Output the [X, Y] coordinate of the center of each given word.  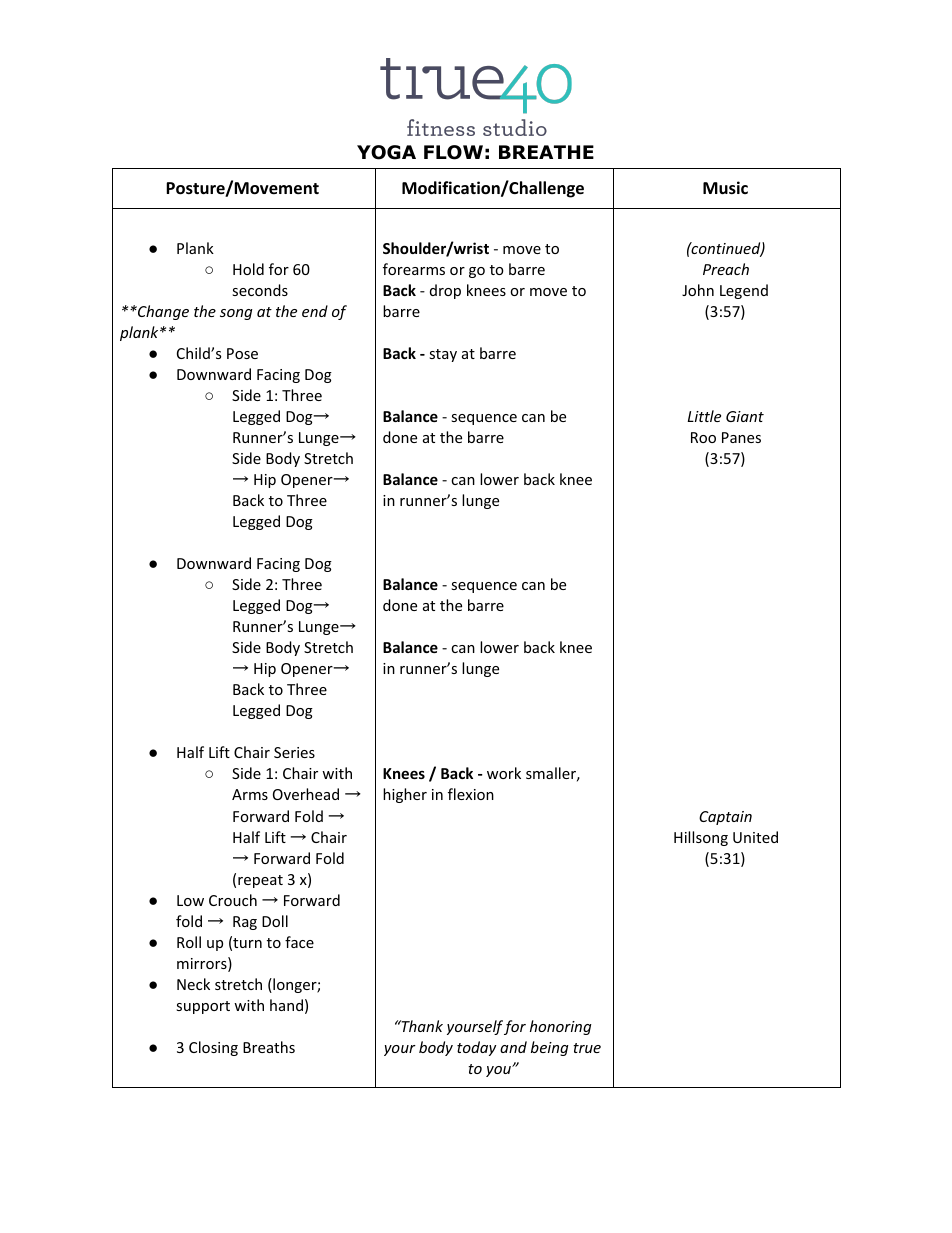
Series [294, 752]
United [755, 837]
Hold [248, 269]
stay [443, 355]
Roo [703, 437]
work [504, 773]
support [203, 1007]
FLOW [453, 152]
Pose [242, 353]
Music [725, 188]
